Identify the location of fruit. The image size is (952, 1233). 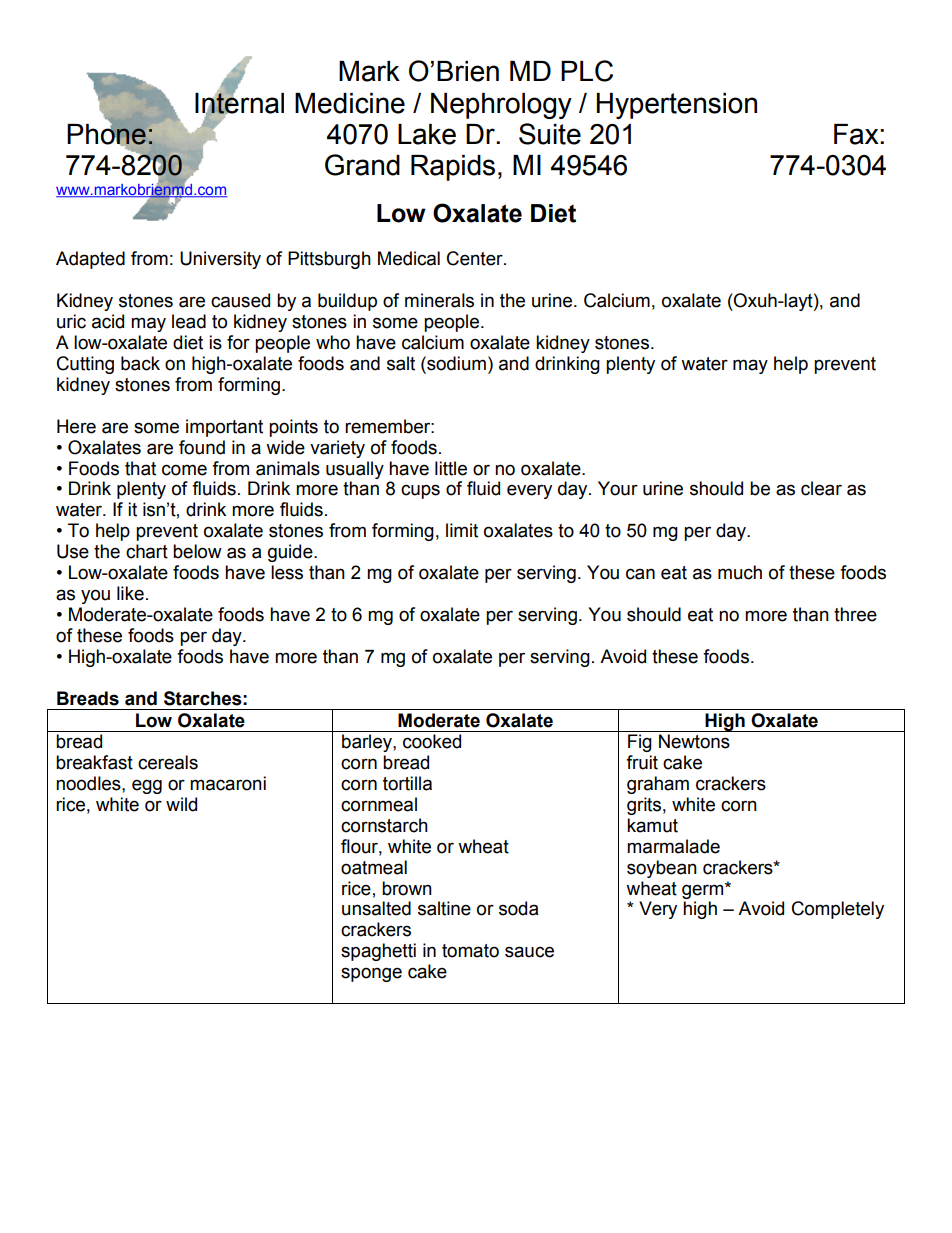
(642, 762).
